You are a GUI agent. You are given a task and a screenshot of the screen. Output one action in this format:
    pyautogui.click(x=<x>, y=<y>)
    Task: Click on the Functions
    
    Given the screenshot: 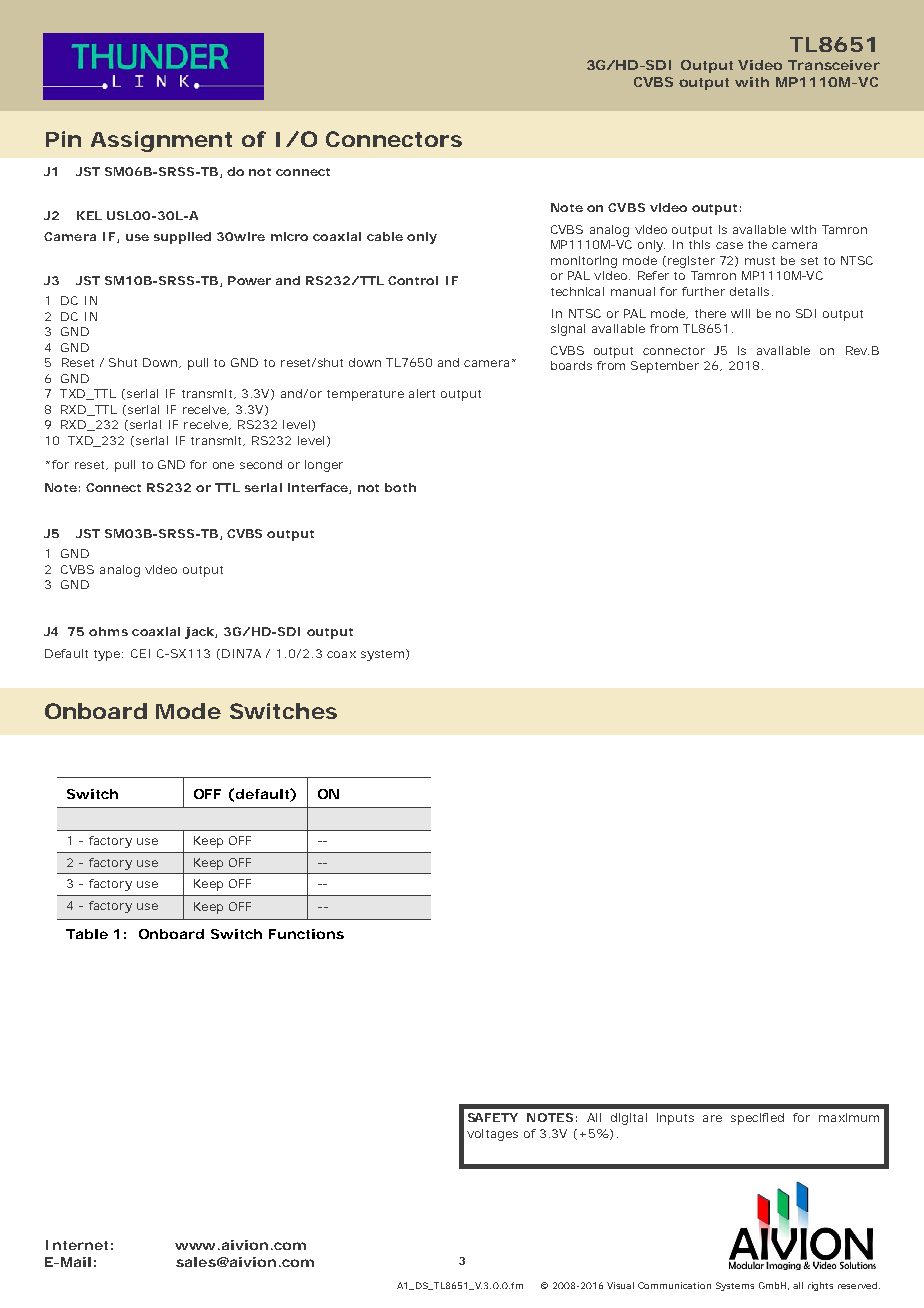 What is the action you would take?
    pyautogui.click(x=306, y=934)
